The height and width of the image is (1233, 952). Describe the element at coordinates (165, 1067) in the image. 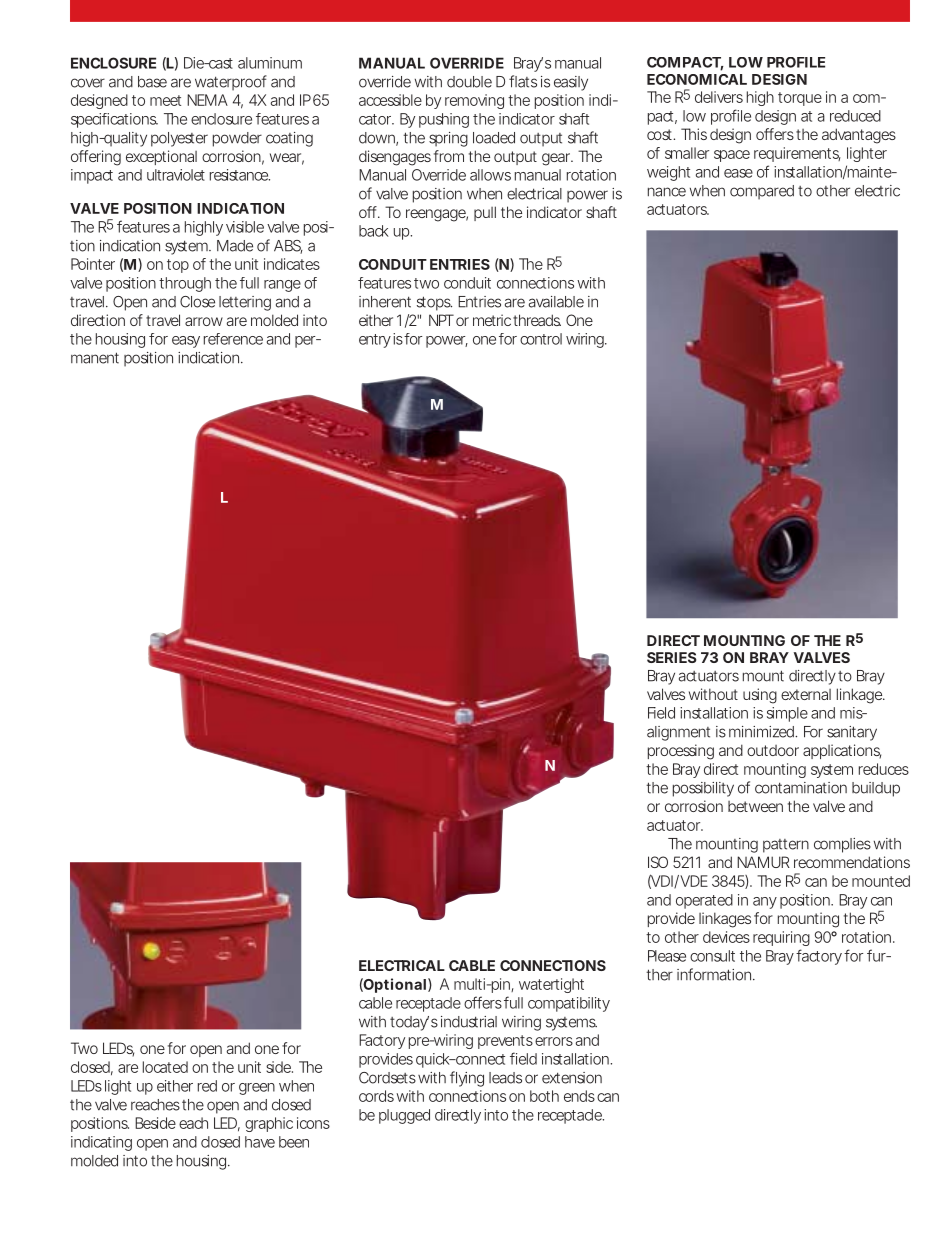

I see `located` at that location.
